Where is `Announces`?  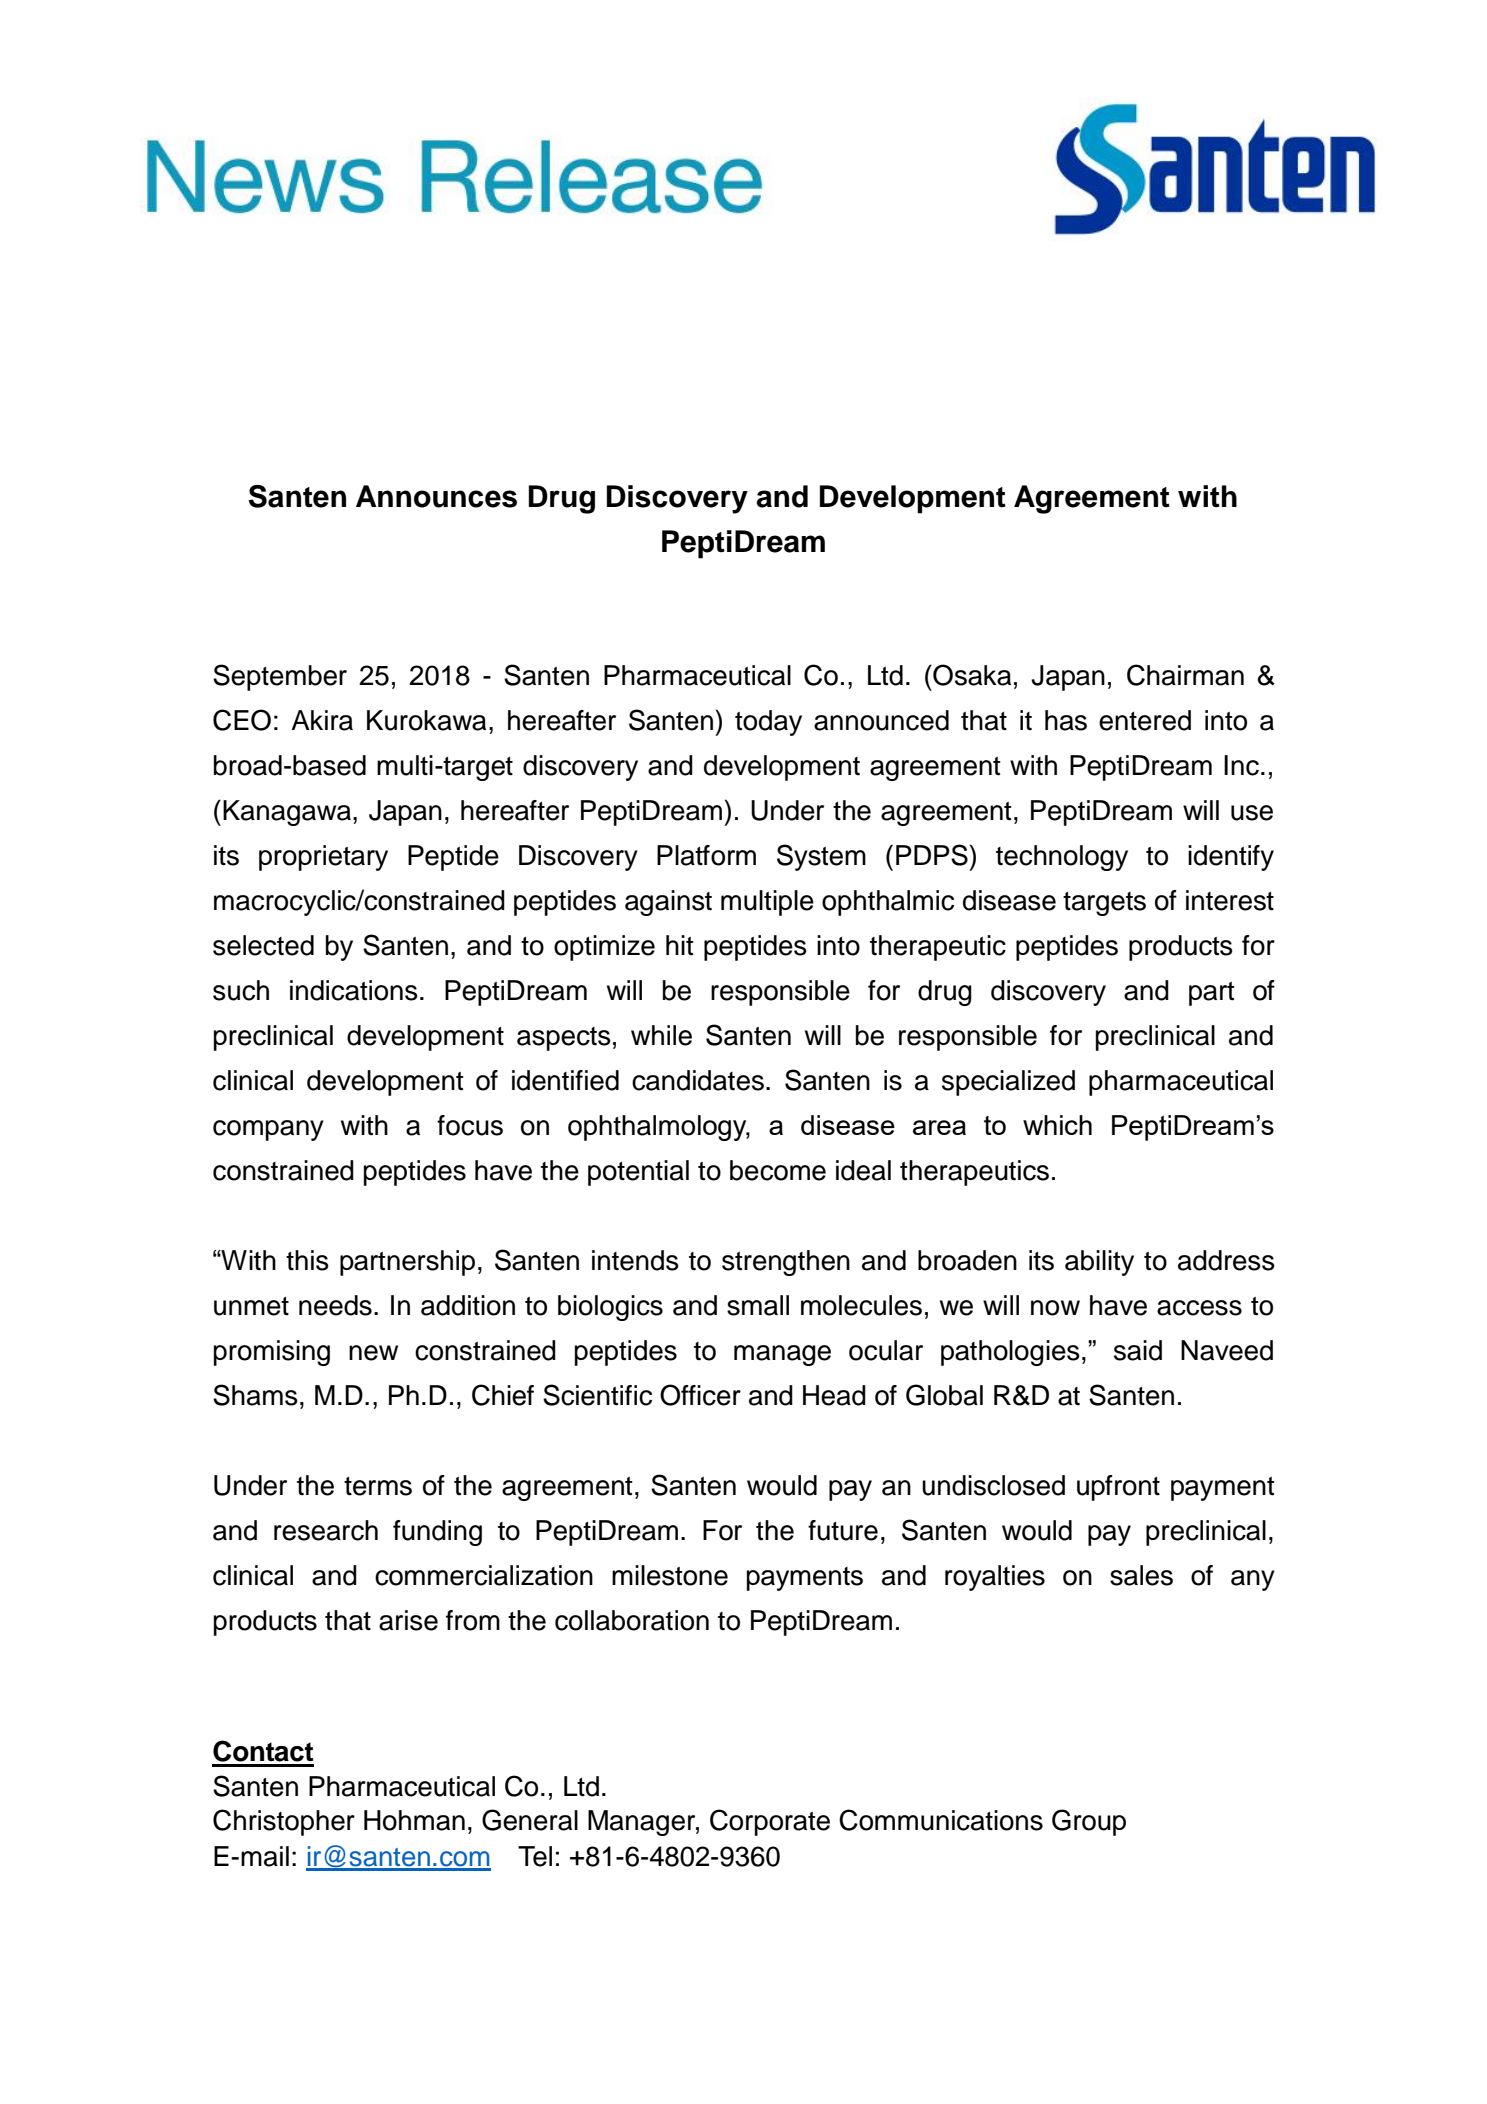 Announces is located at coordinates (436, 496).
